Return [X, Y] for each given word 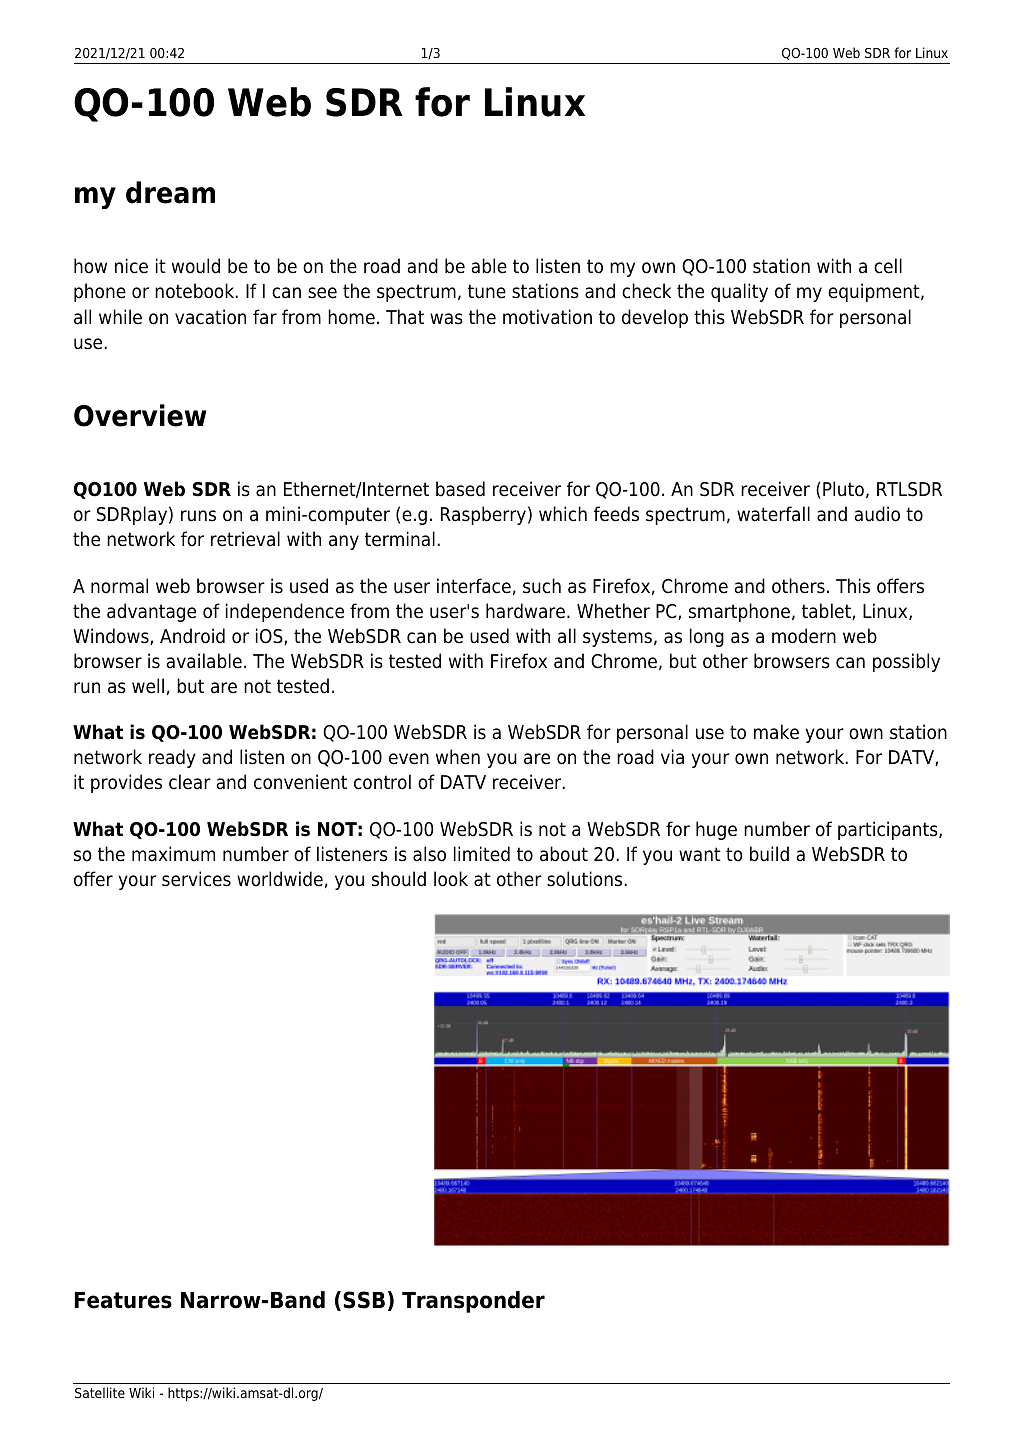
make [776, 732]
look [451, 879]
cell [888, 266]
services [196, 879]
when [458, 757]
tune [487, 291]
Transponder [473, 1302]
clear [190, 782]
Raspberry [483, 515]
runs [198, 516]
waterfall [773, 514]
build [769, 854]
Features [123, 1300]
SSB [364, 1300]
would [196, 266]
